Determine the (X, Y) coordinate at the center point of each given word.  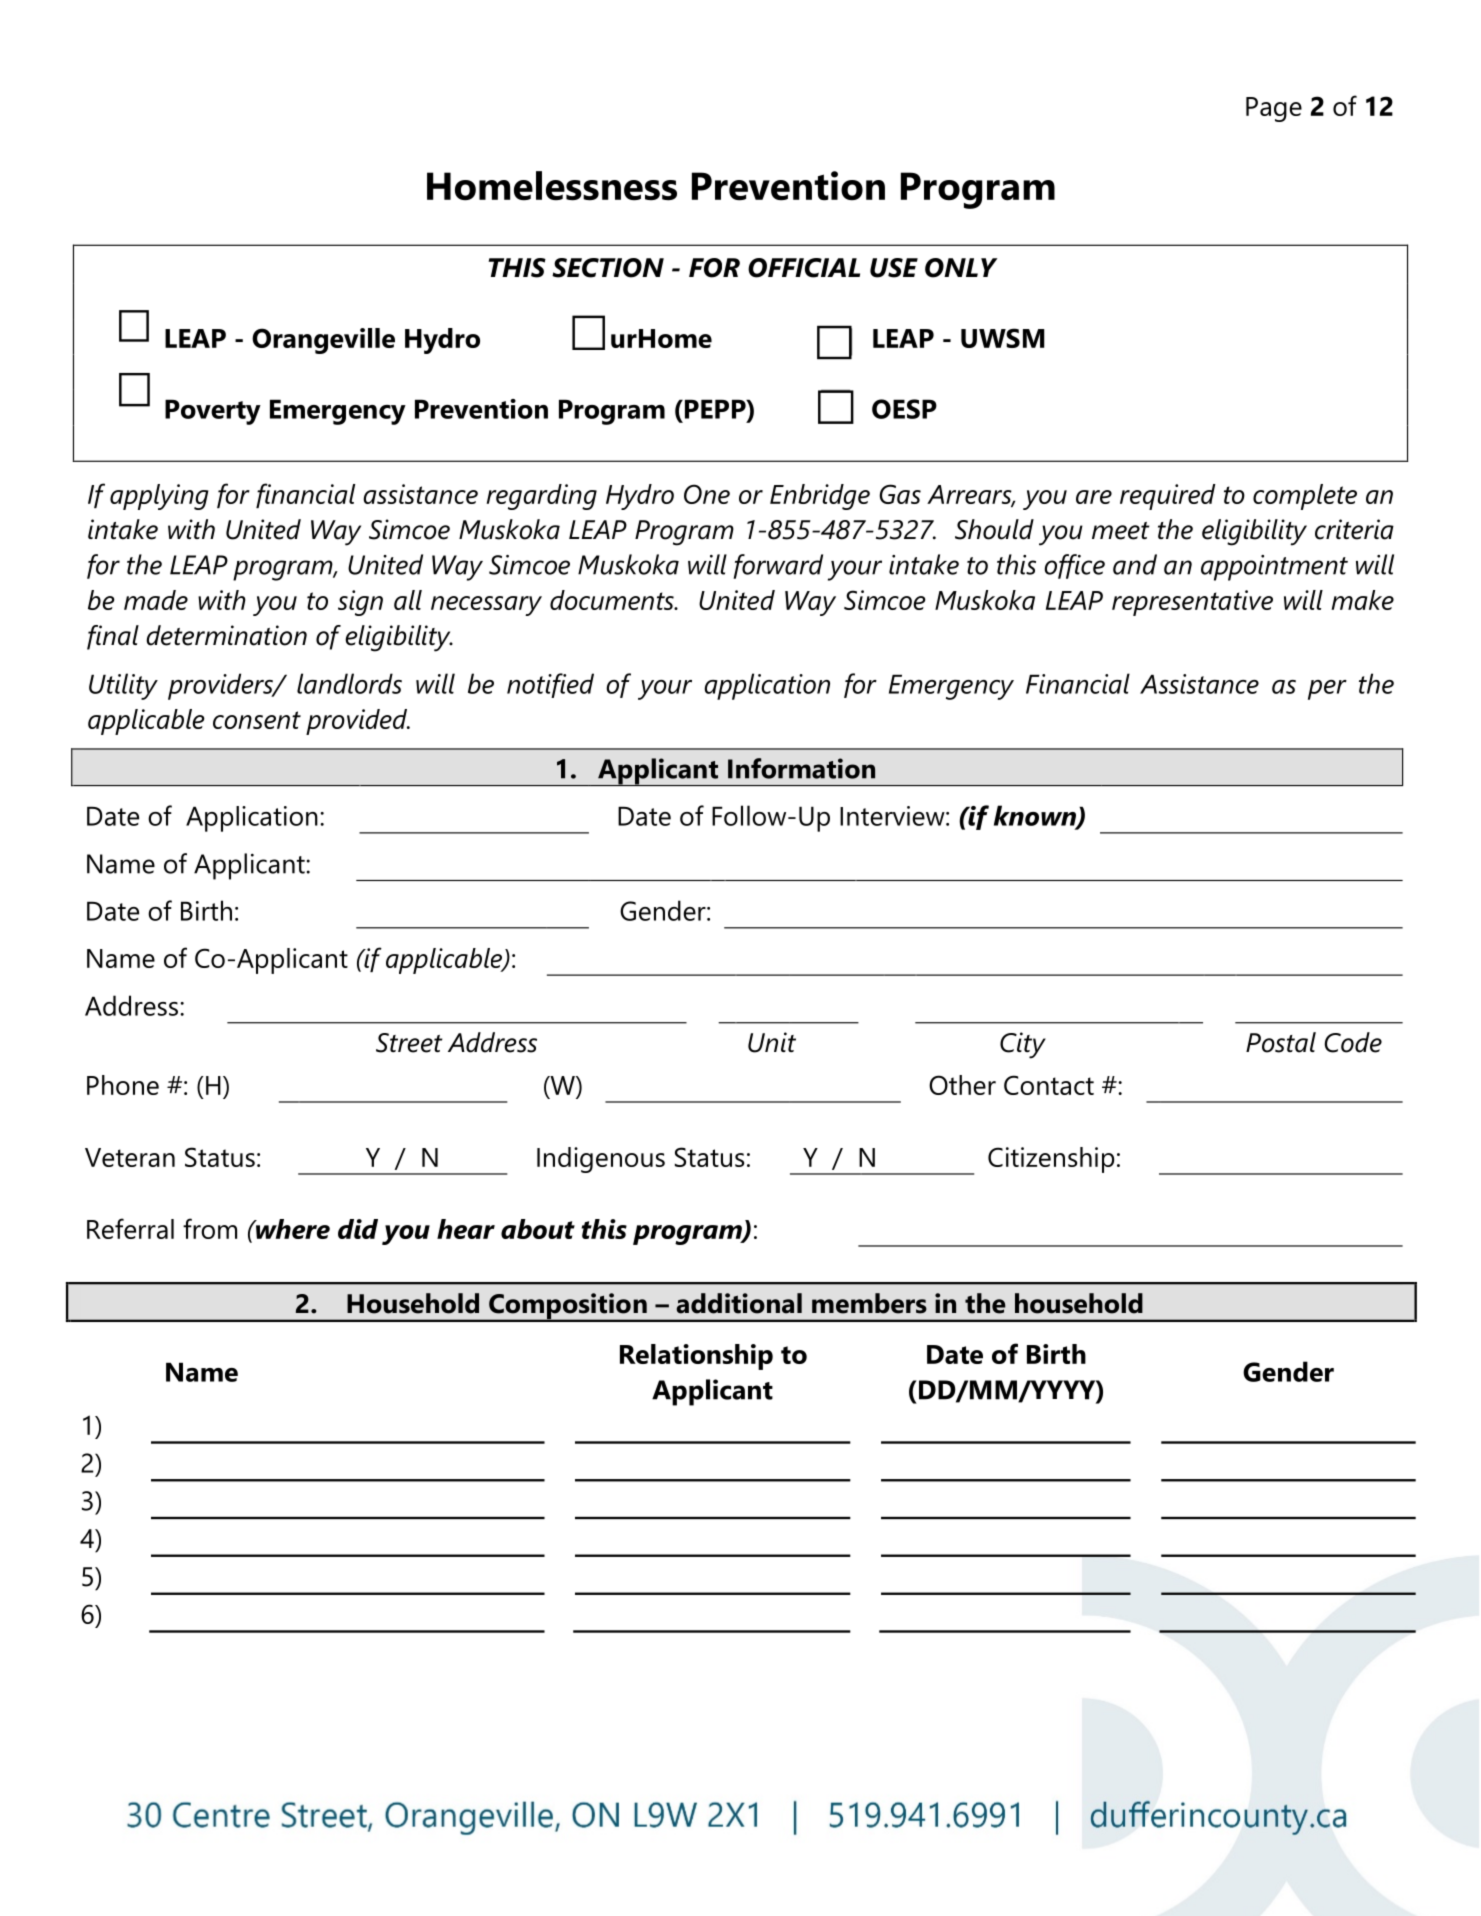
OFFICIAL (804, 268)
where (291, 1229)
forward (778, 566)
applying (159, 497)
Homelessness (552, 186)
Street (409, 1043)
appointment (1274, 568)
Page (1274, 109)
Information (801, 768)
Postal (1281, 1042)
